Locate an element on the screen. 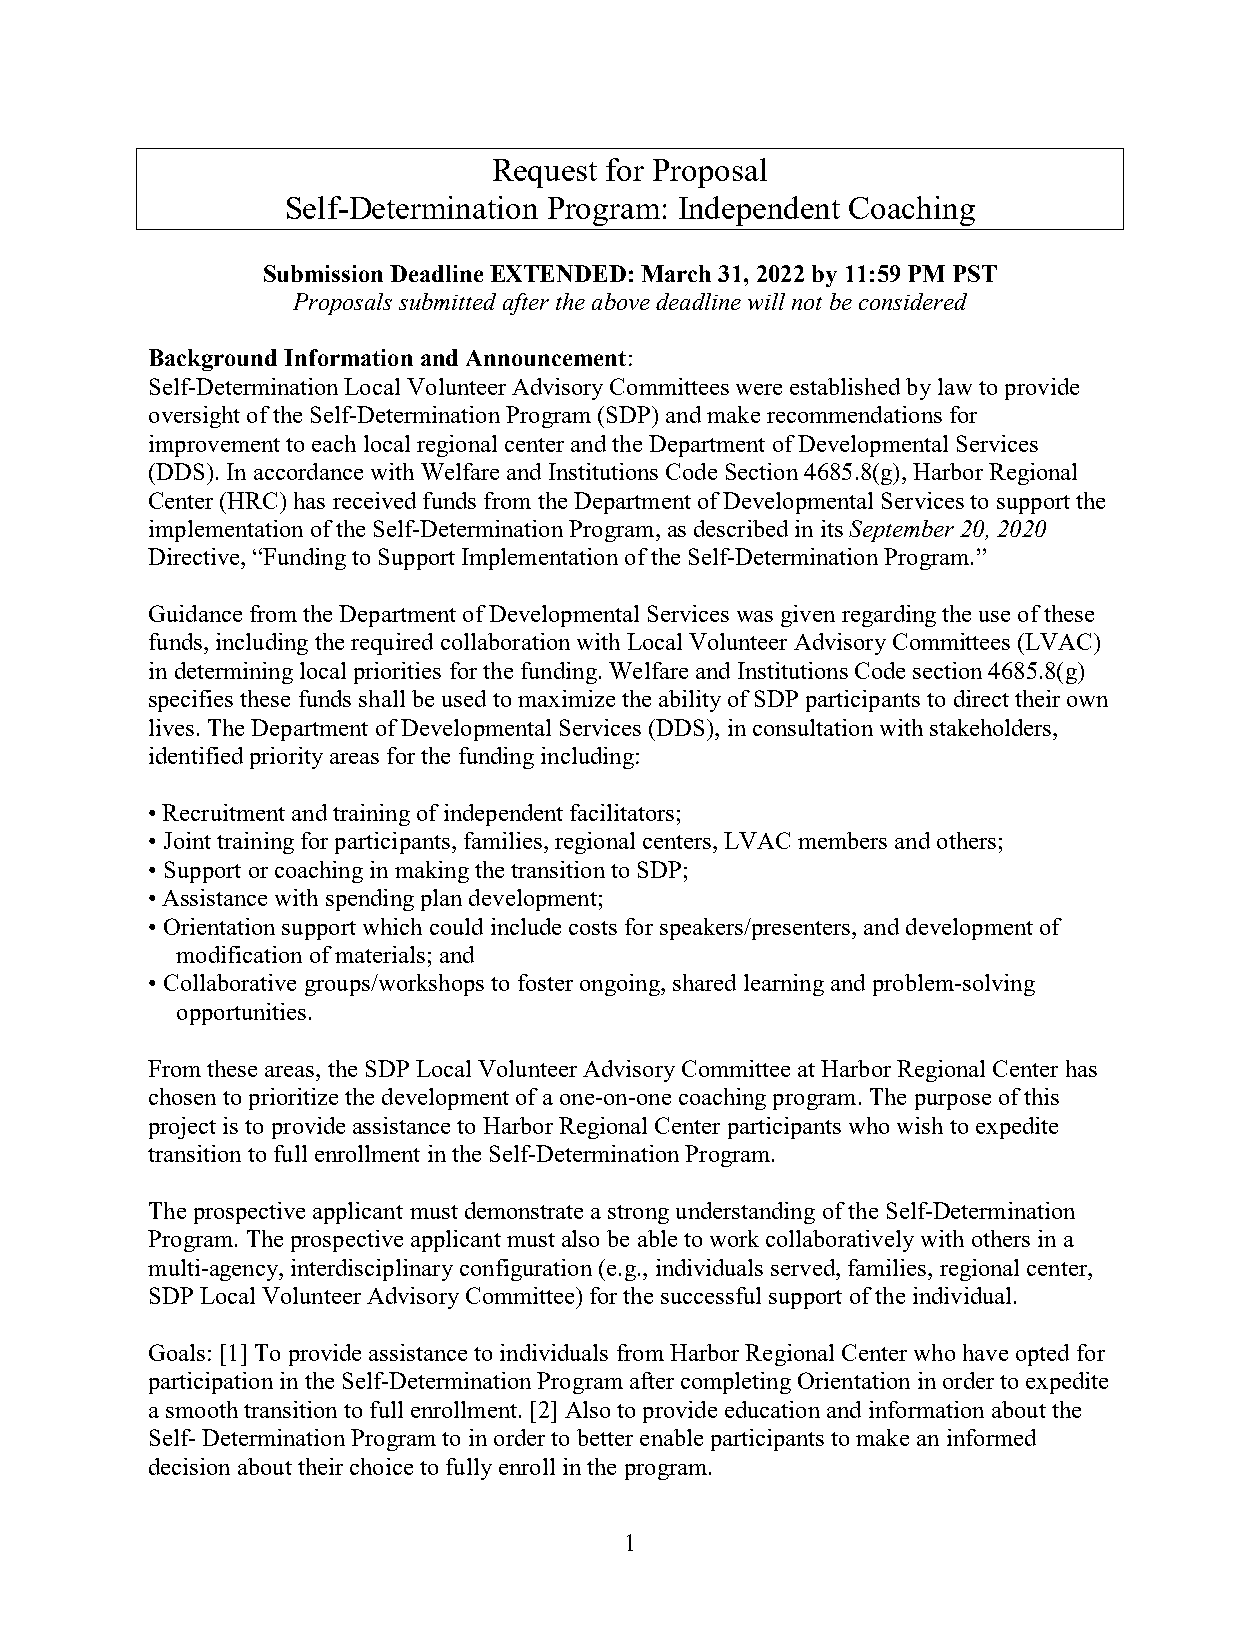 The width and height of the screenshot is (1260, 1631). regarding is located at coordinates (889, 616).
